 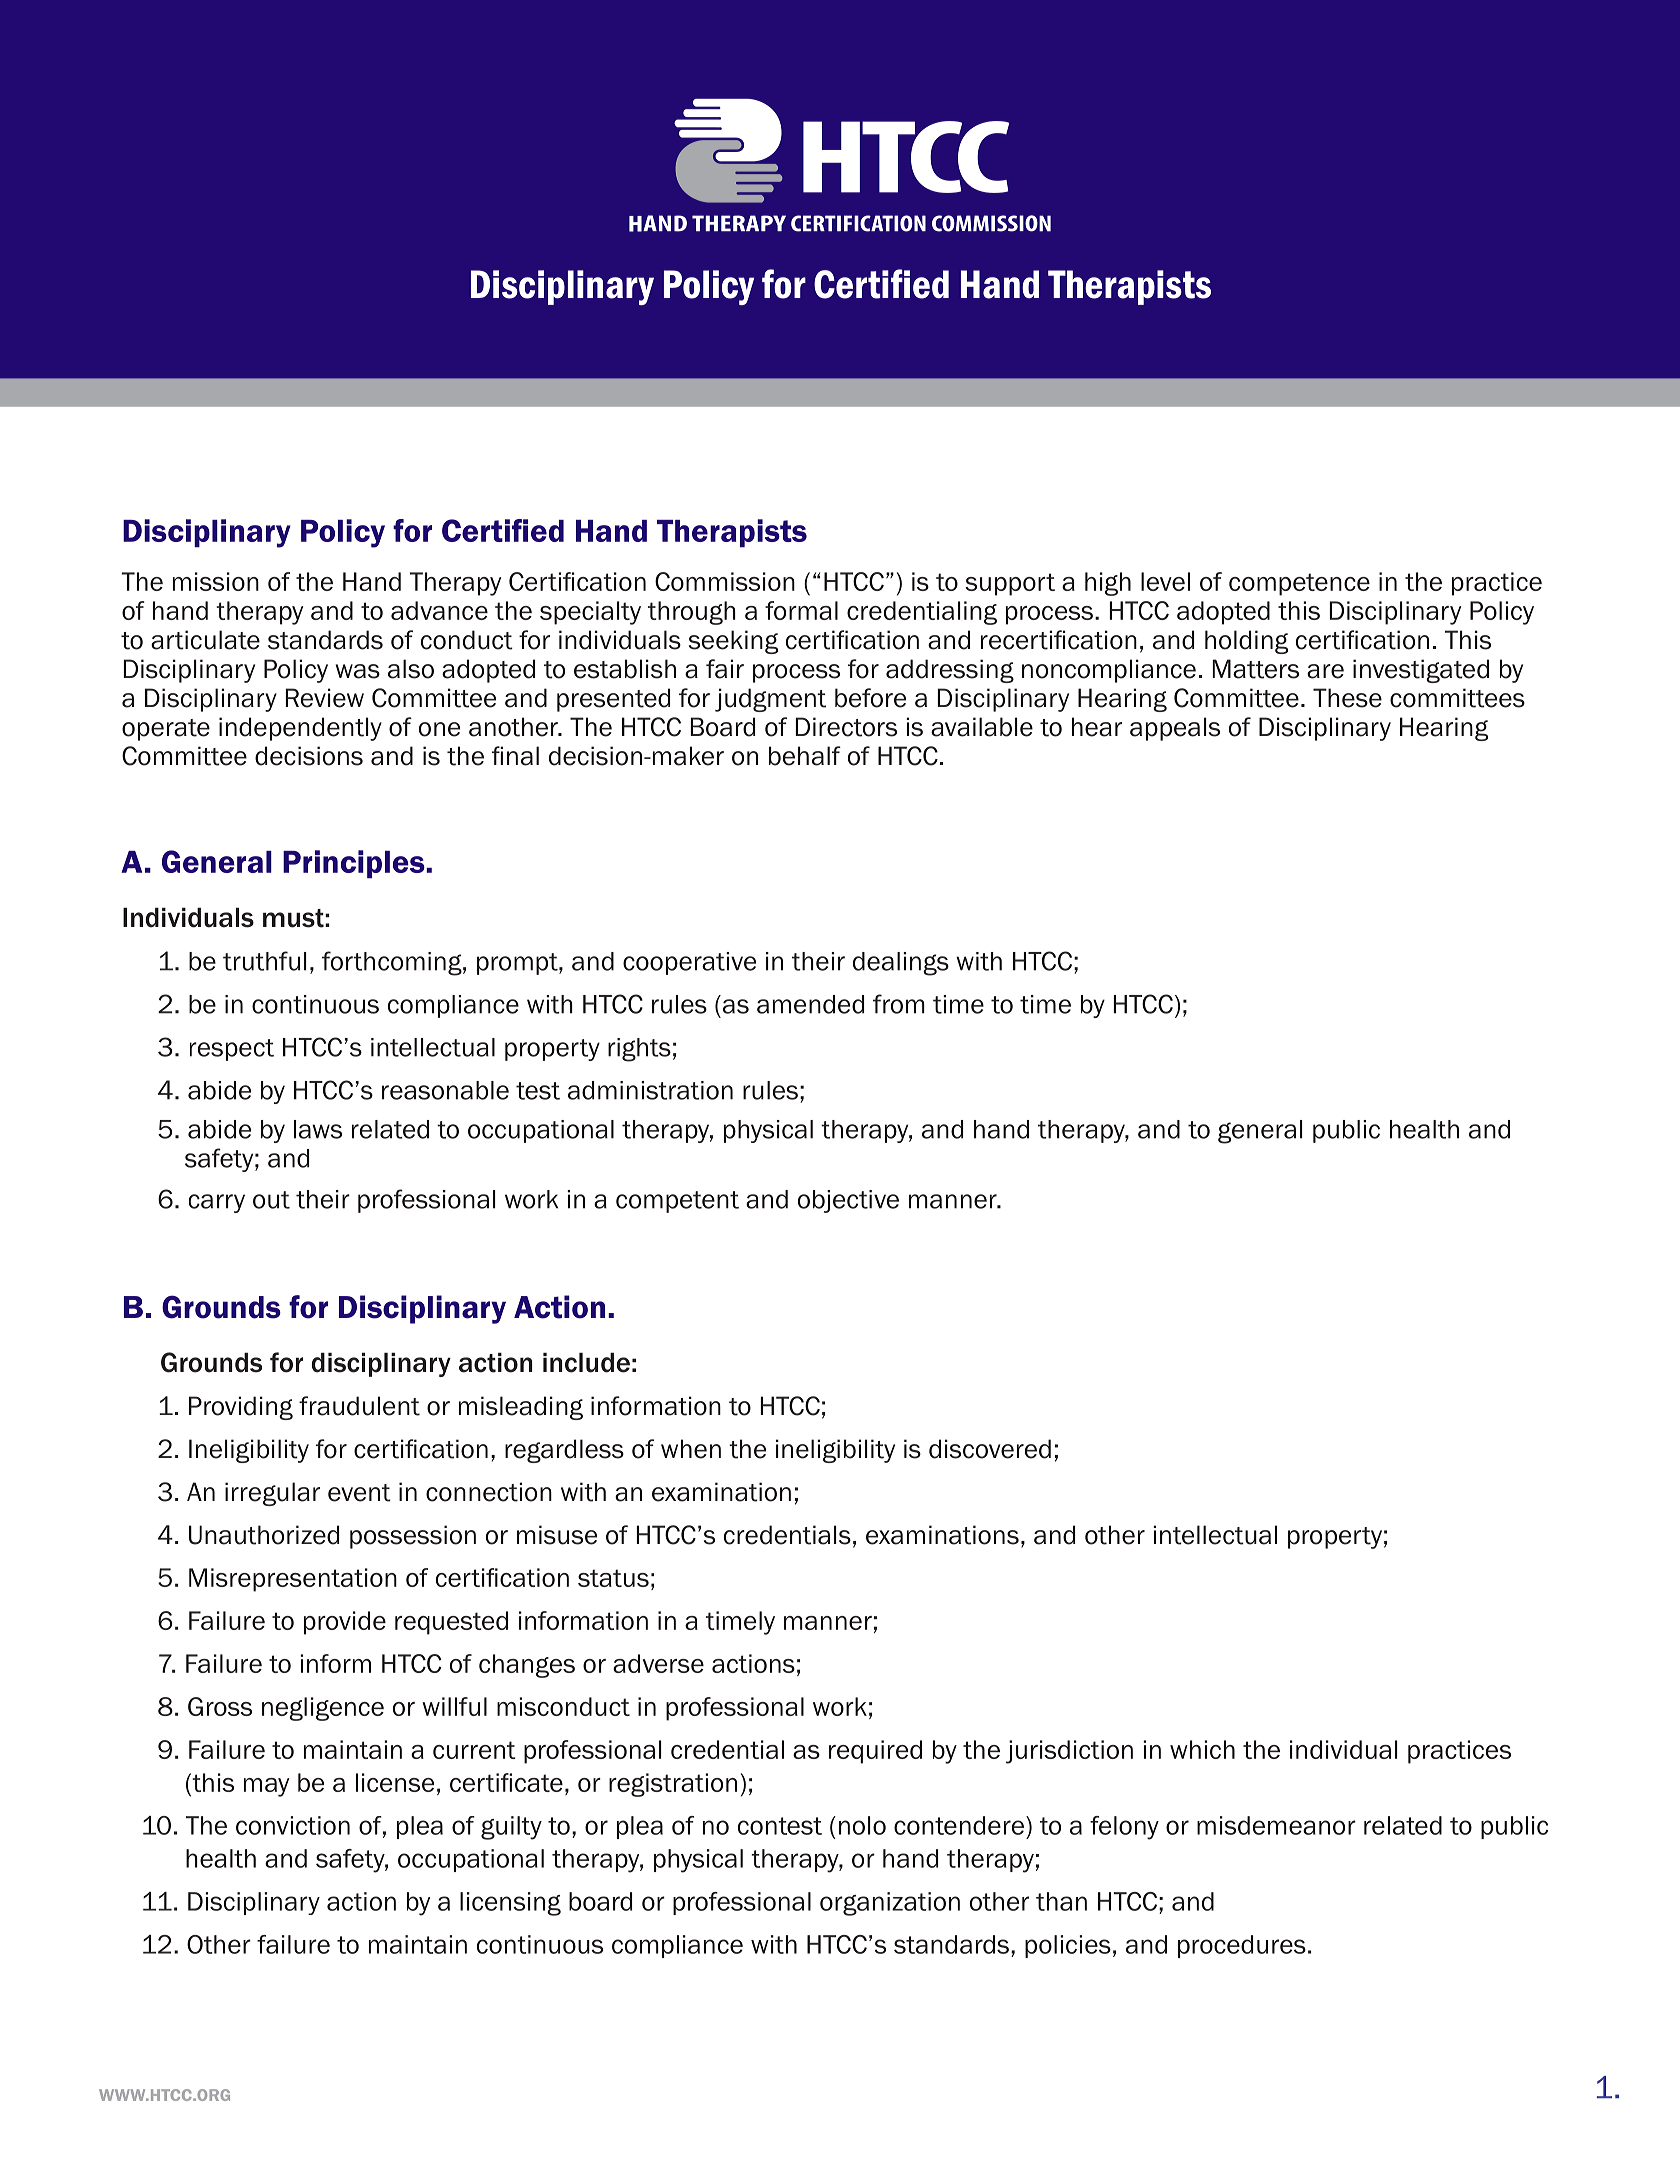 What do you see at coordinates (1242, 1946) in the document?
I see `procedures` at bounding box center [1242, 1946].
